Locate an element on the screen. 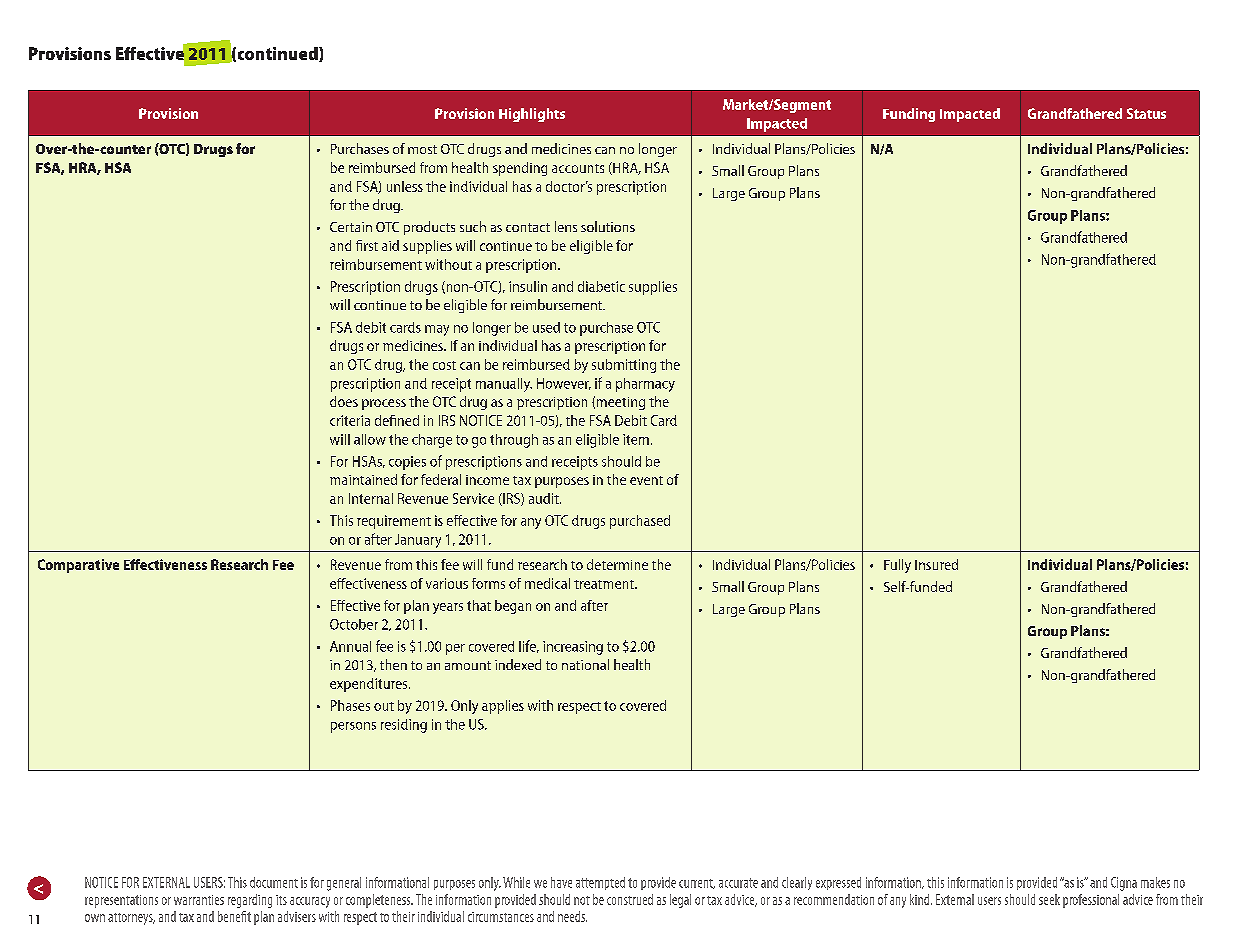  warranties is located at coordinates (199, 900).
